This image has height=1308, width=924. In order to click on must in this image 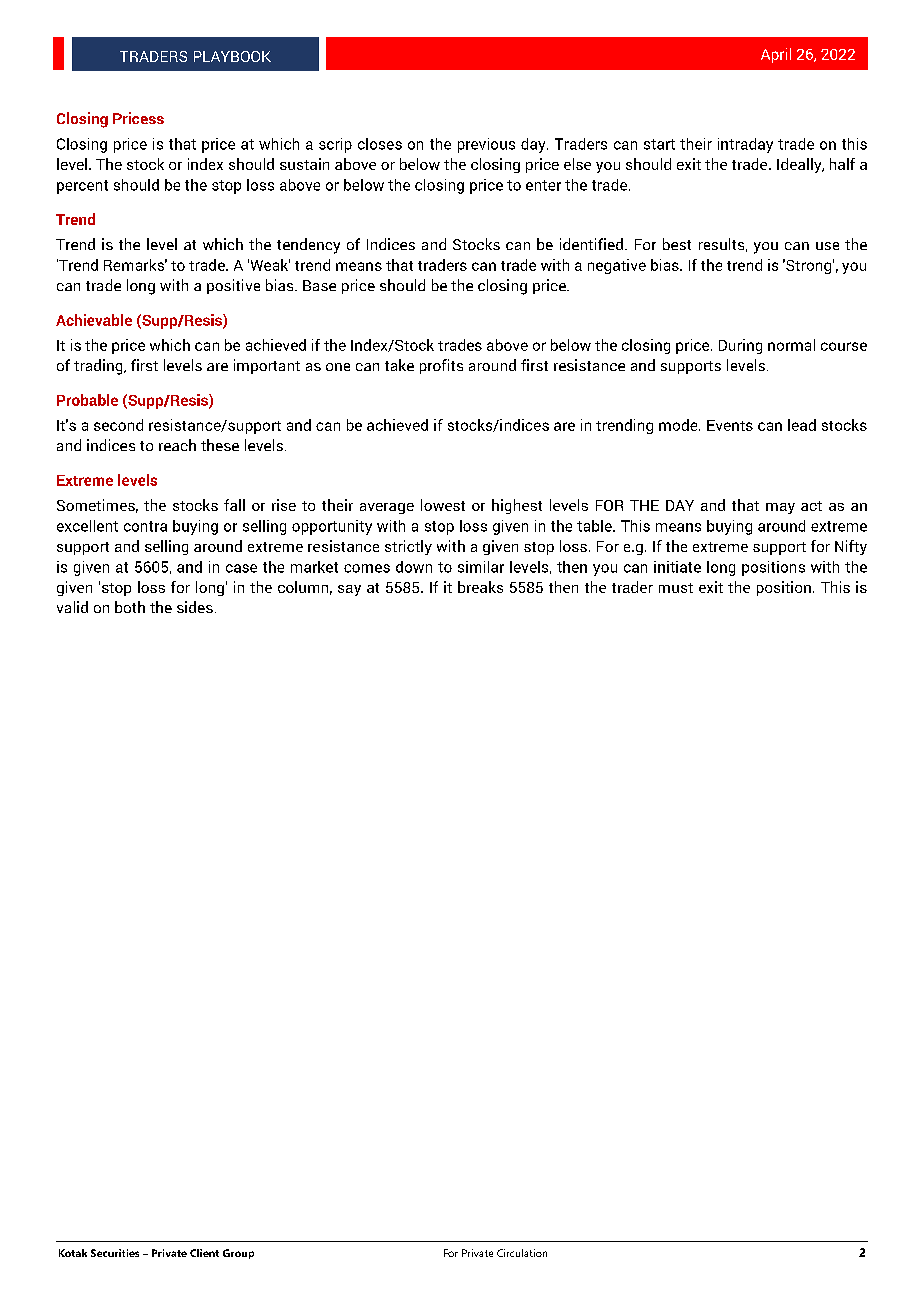, I will do `click(676, 588)`.
